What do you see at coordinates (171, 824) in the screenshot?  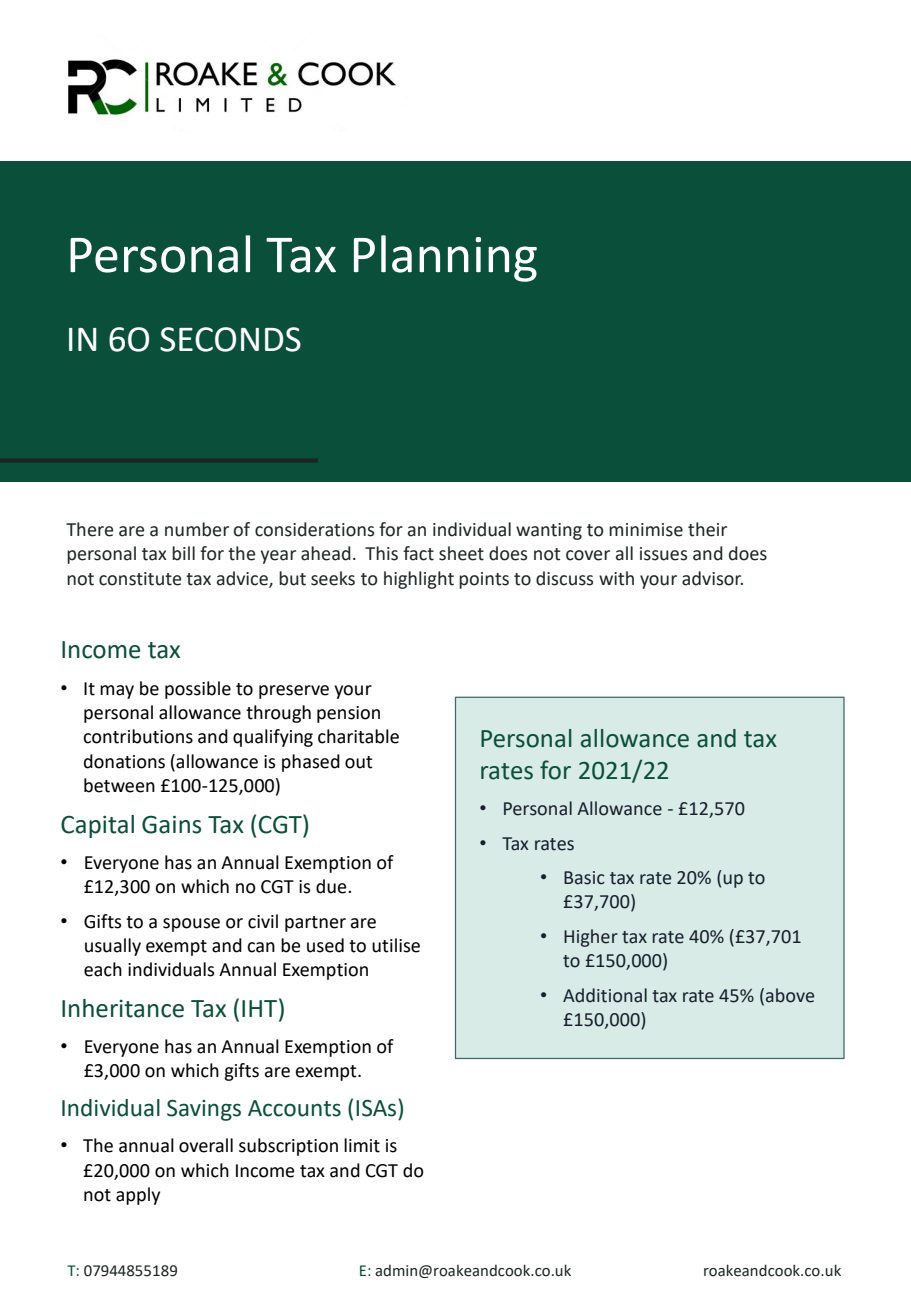 I see `Gains` at bounding box center [171, 824].
